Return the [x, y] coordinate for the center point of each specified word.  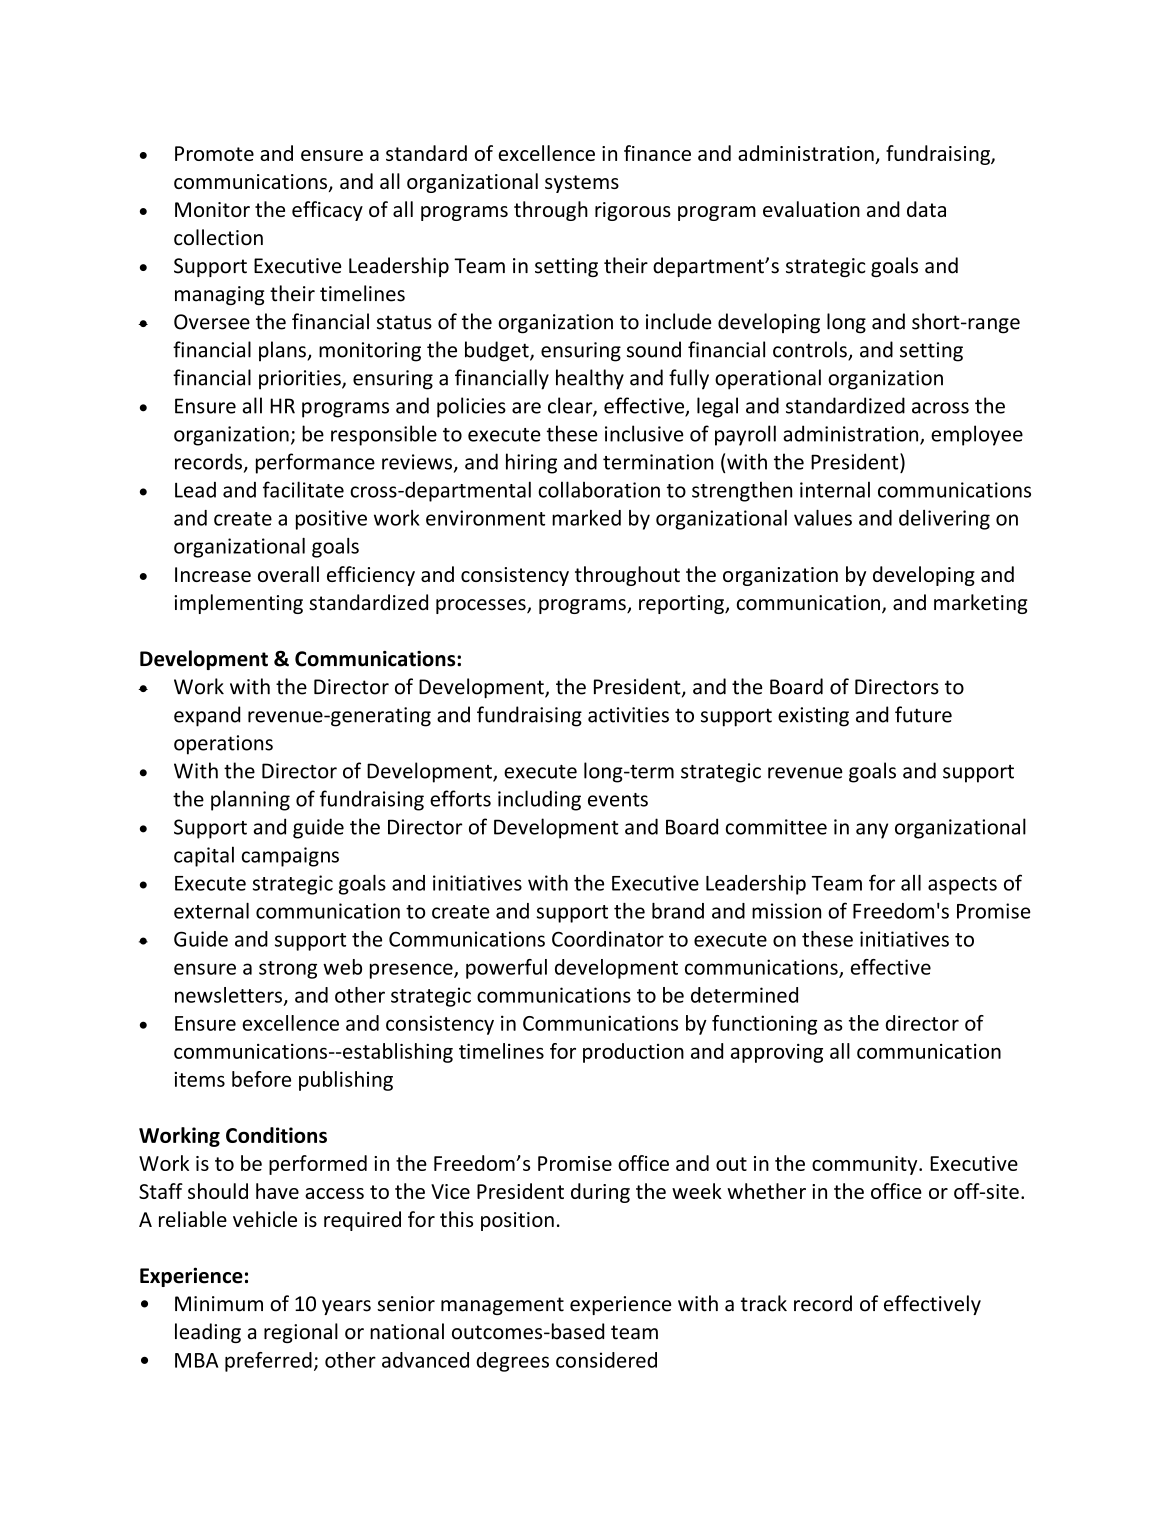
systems [582, 184]
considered [606, 1360]
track [764, 1303]
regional [301, 1333]
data [926, 209]
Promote [214, 153]
